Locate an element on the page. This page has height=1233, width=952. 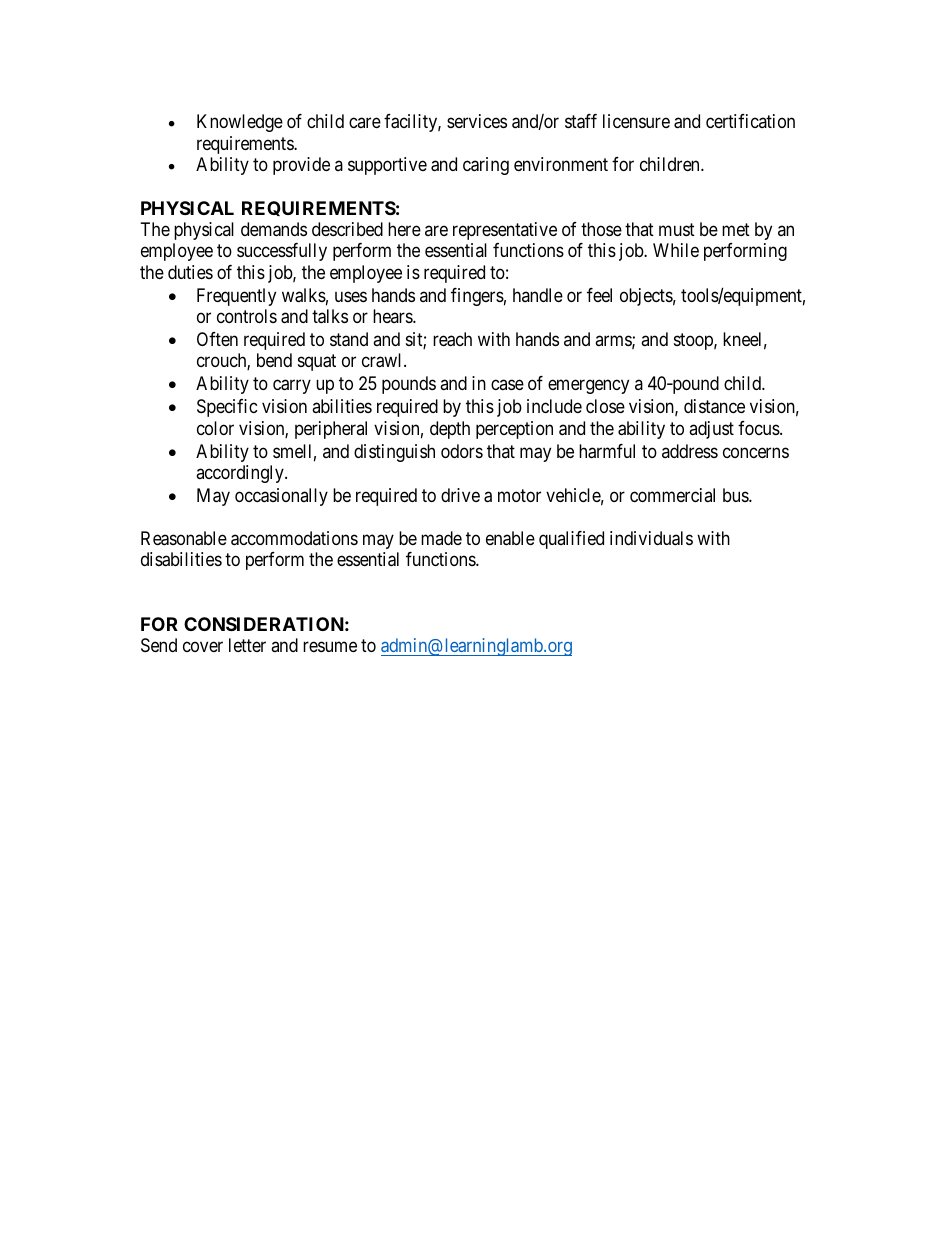
services is located at coordinates (477, 121).
